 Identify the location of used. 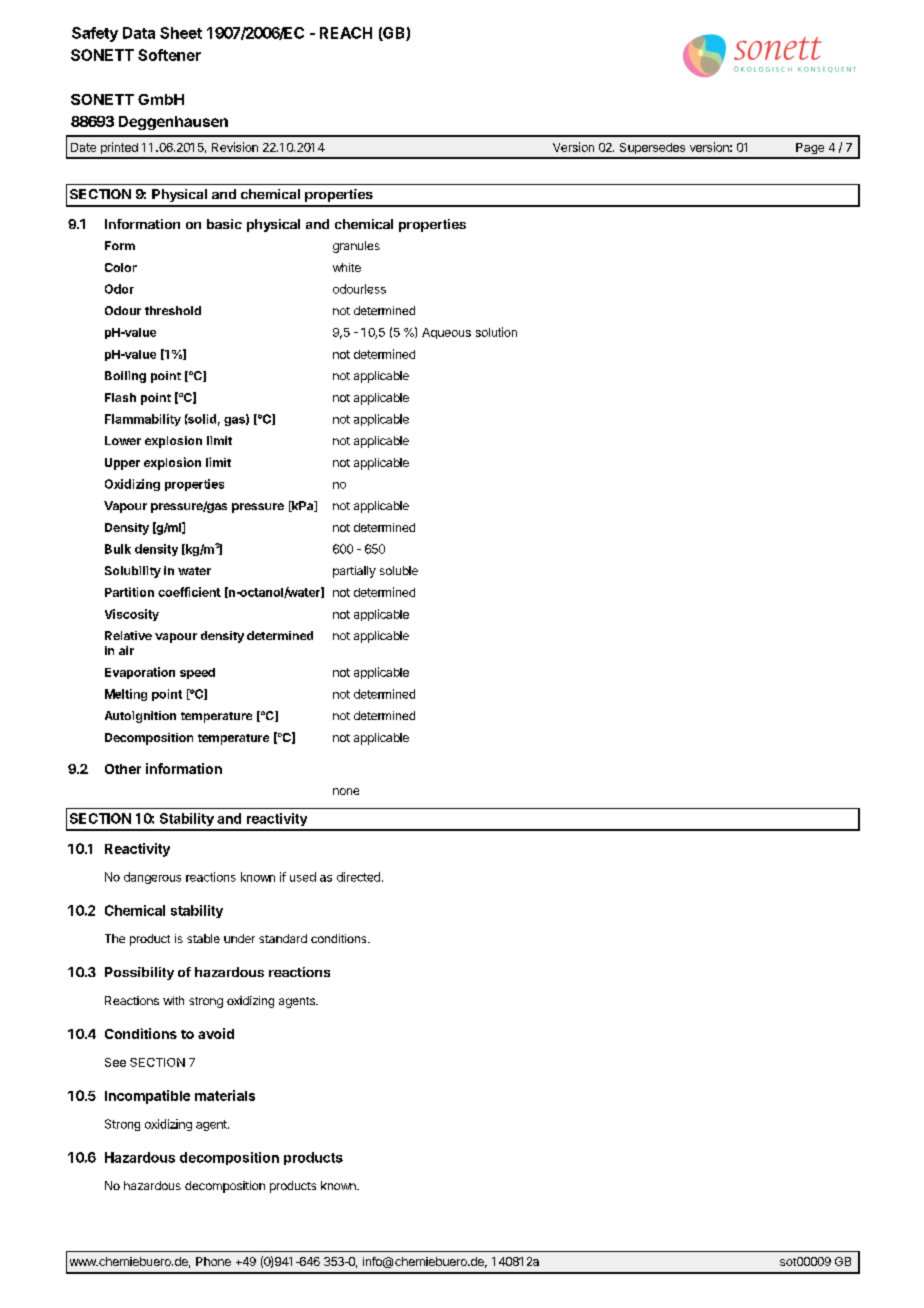
(303, 877).
